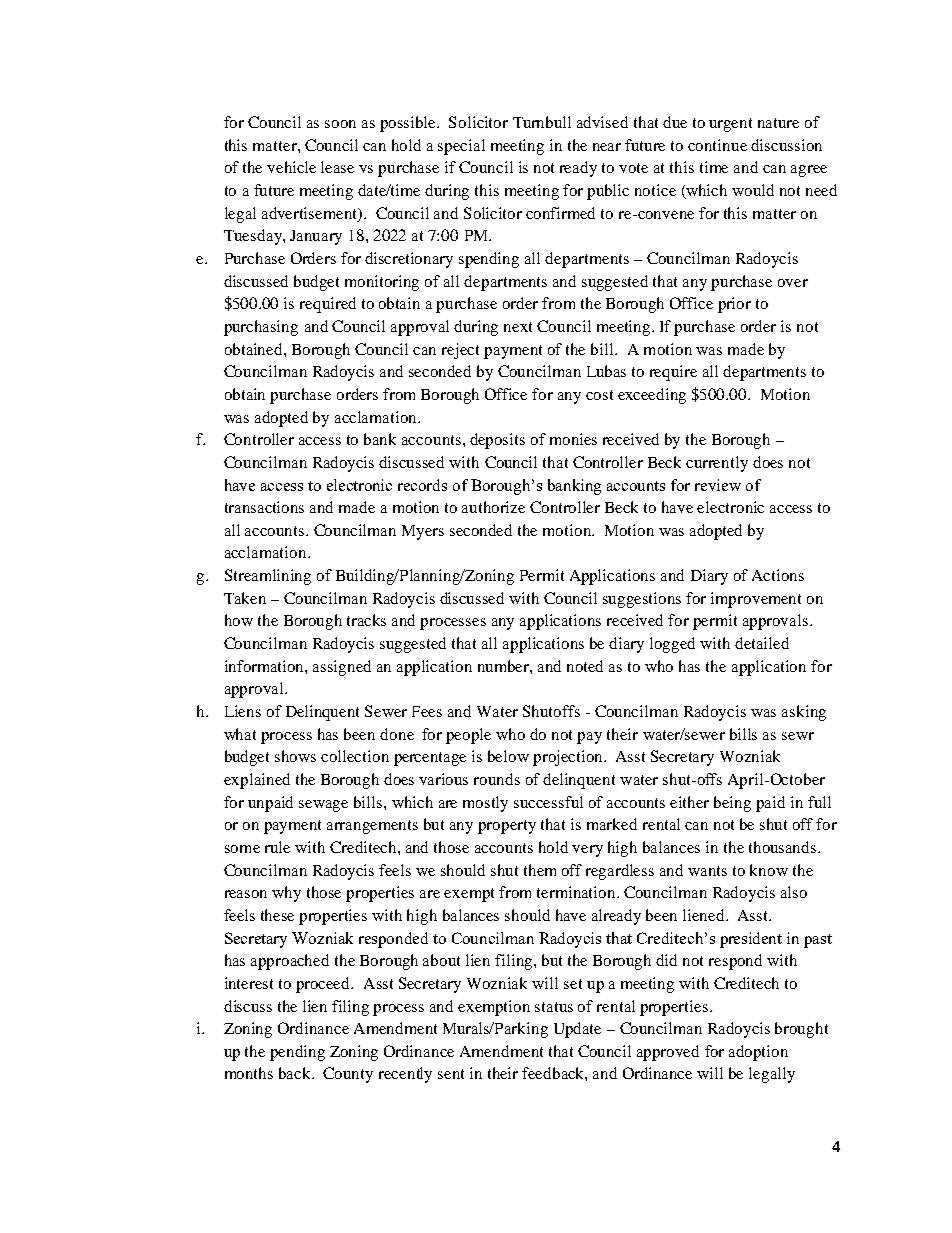  I want to click on continue, so click(717, 145).
